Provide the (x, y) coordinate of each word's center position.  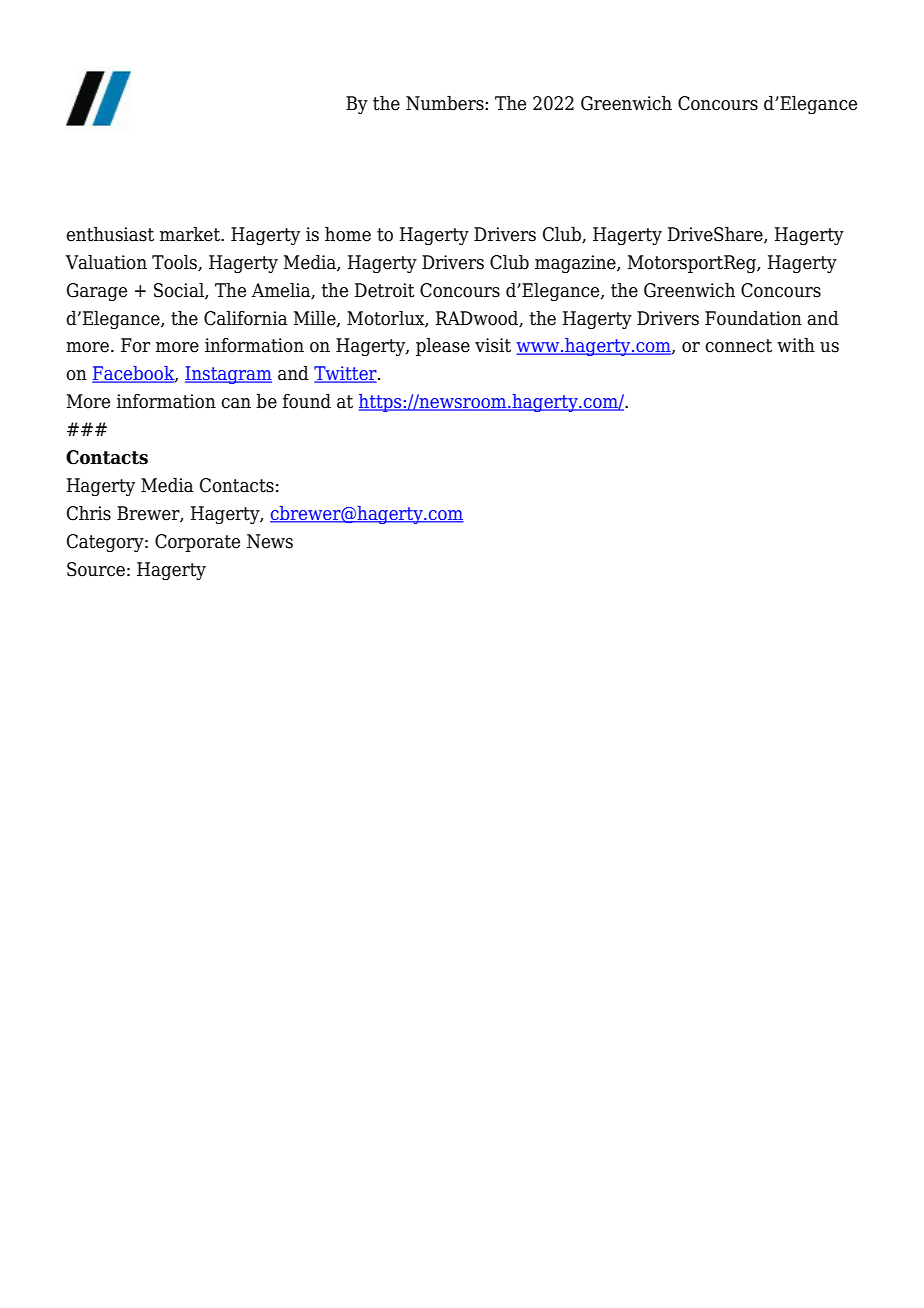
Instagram (228, 375)
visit (493, 345)
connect (738, 346)
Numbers (446, 103)
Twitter (346, 374)
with (796, 345)
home (348, 234)
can (236, 403)
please (443, 346)
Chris (89, 513)
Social (180, 290)
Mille (316, 318)
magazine (576, 264)
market (191, 234)
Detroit (385, 290)
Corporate (197, 543)
